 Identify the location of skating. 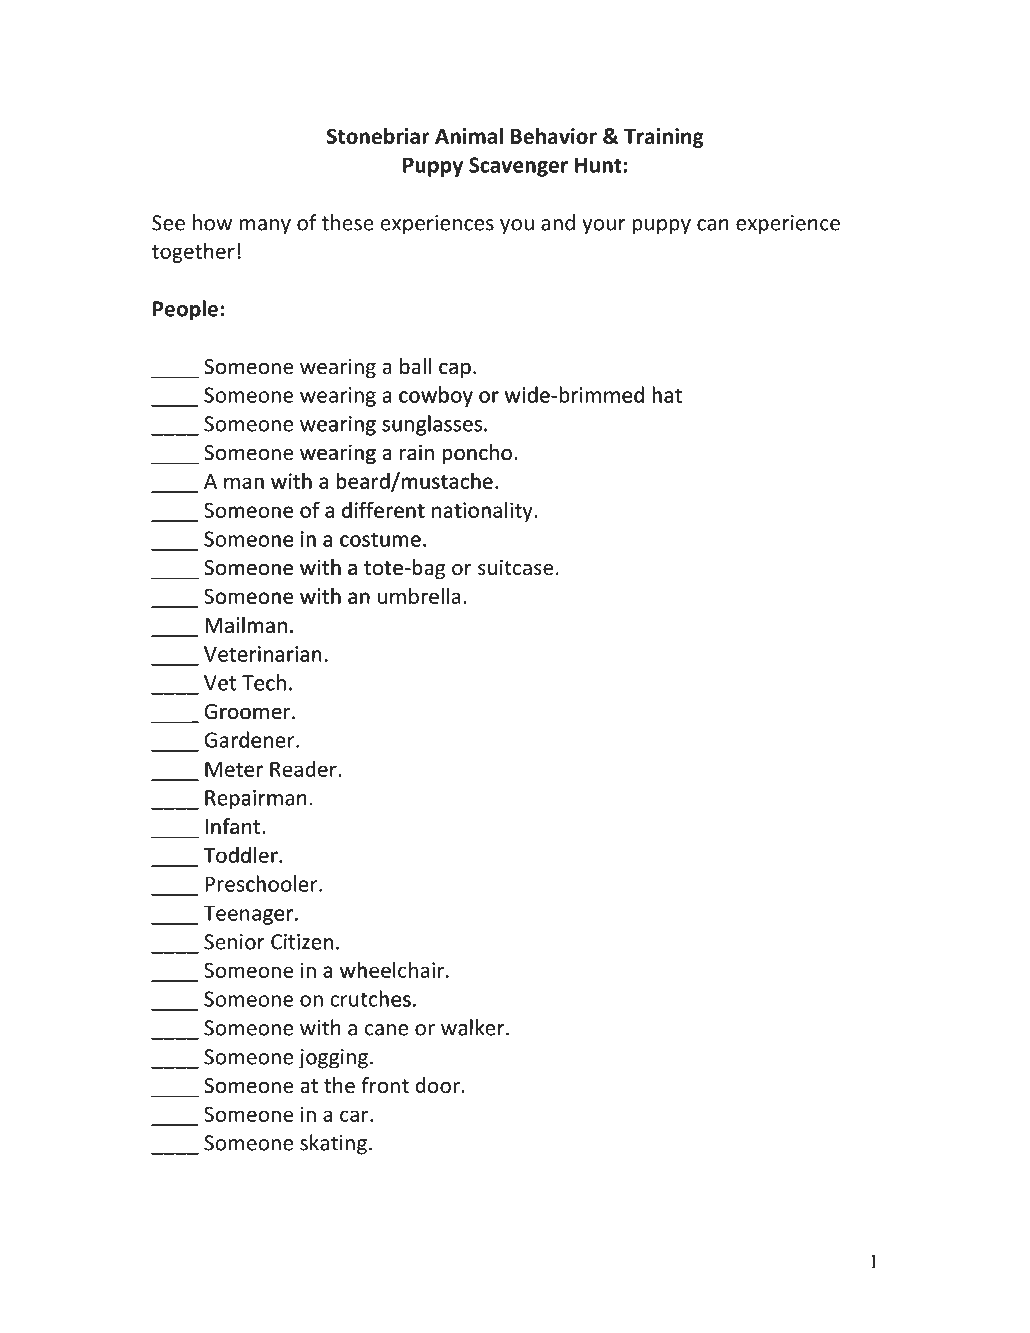
(333, 1144).
